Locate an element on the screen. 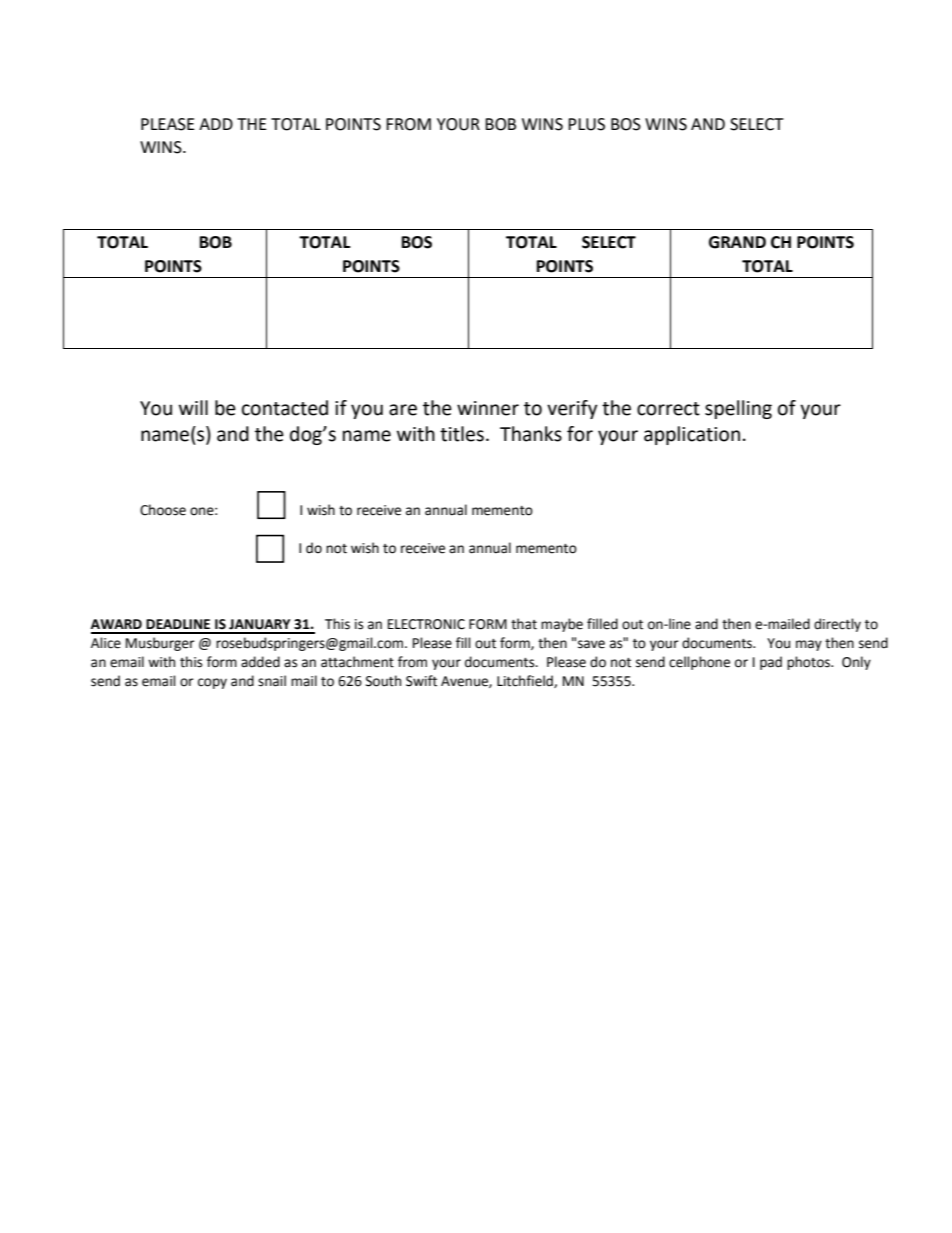  directly is located at coordinates (837, 625).
